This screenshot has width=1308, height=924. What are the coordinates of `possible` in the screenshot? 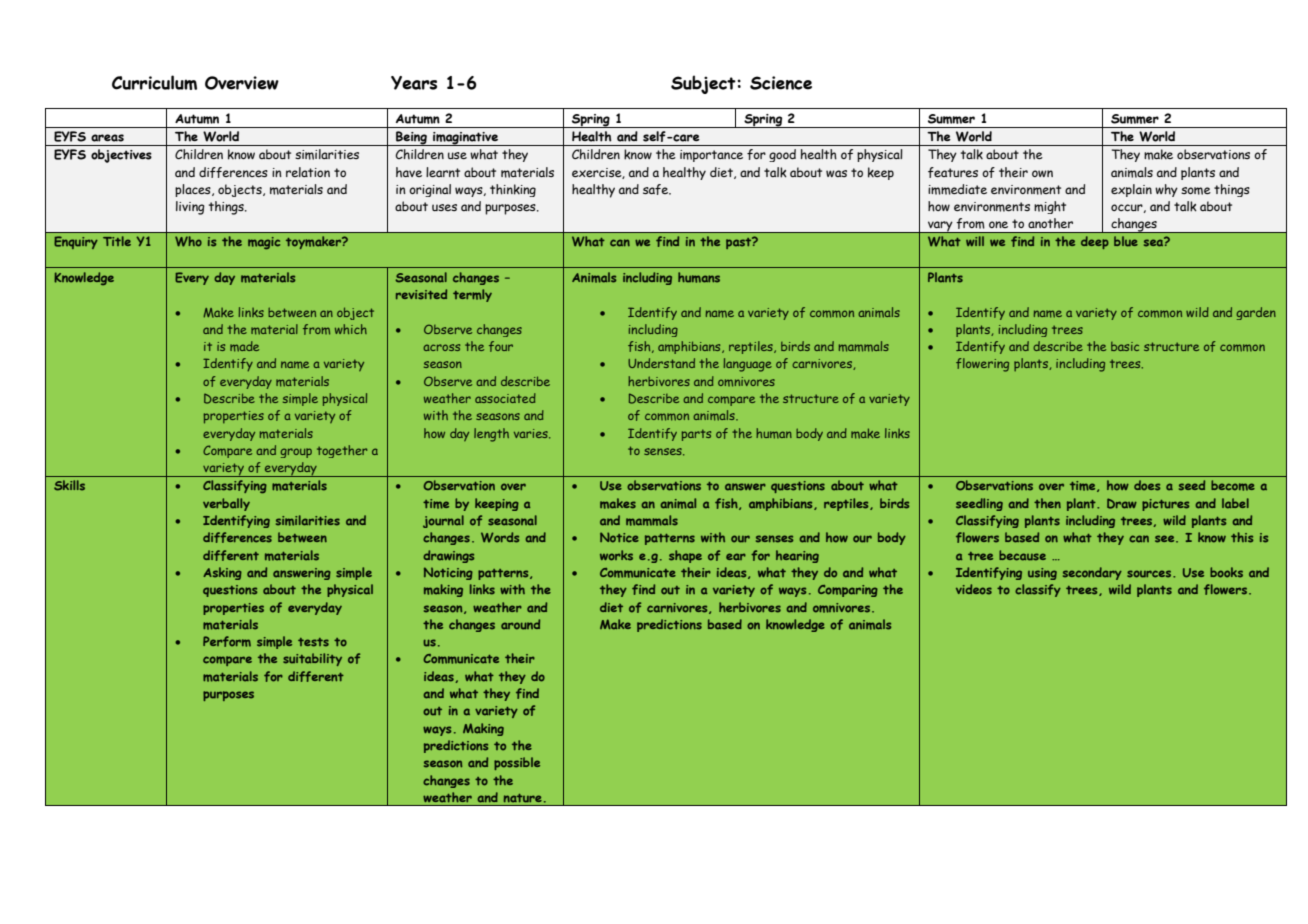 It's located at (517, 763).
